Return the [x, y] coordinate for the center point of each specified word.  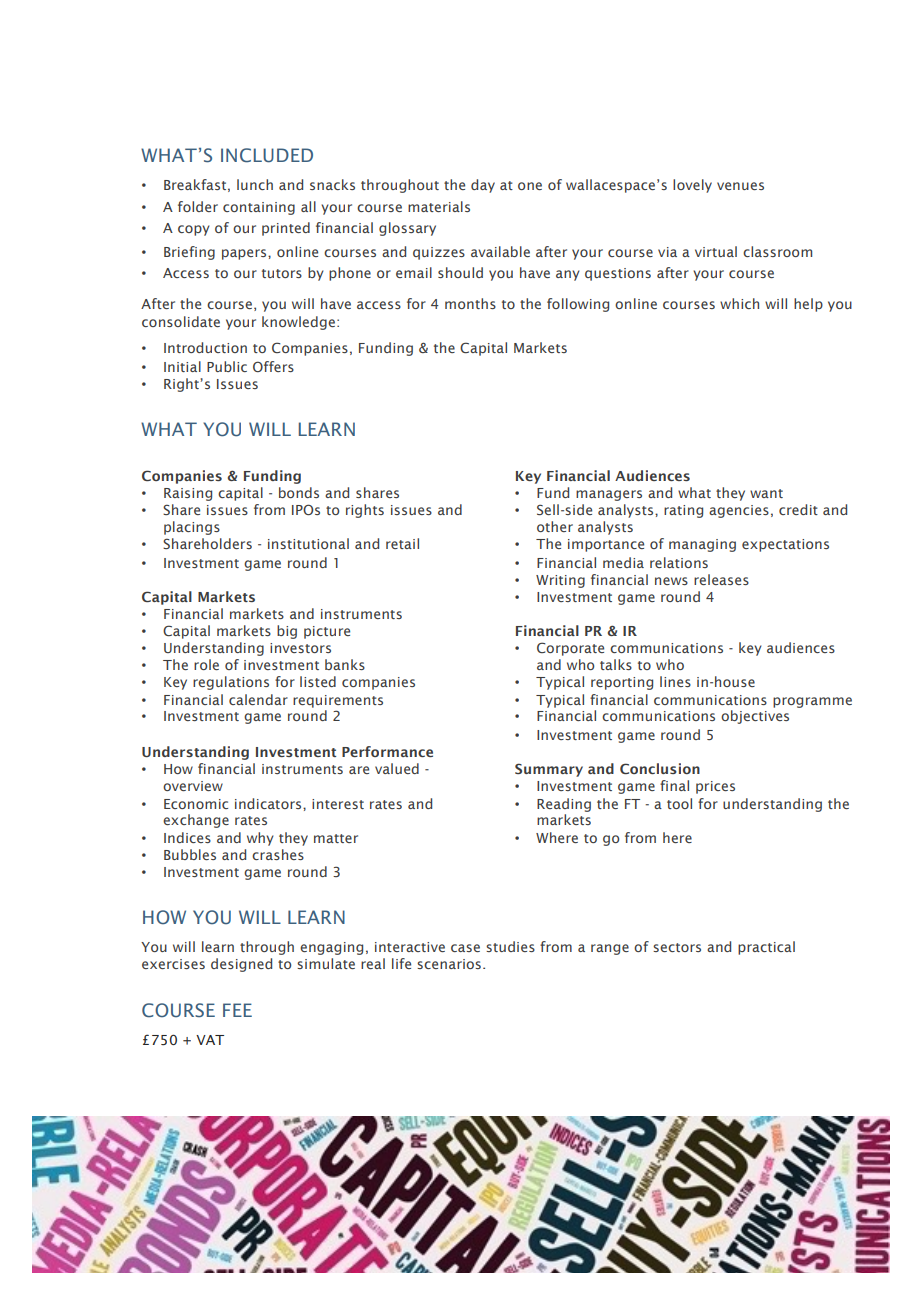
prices [715, 787]
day [483, 186]
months [470, 303]
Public [227, 366]
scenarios [450, 964]
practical [766, 948]
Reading [564, 805]
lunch [255, 184]
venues [740, 186]
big [287, 632]
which [739, 303]
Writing [560, 581]
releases [721, 579]
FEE [237, 1010]
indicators [269, 803]
